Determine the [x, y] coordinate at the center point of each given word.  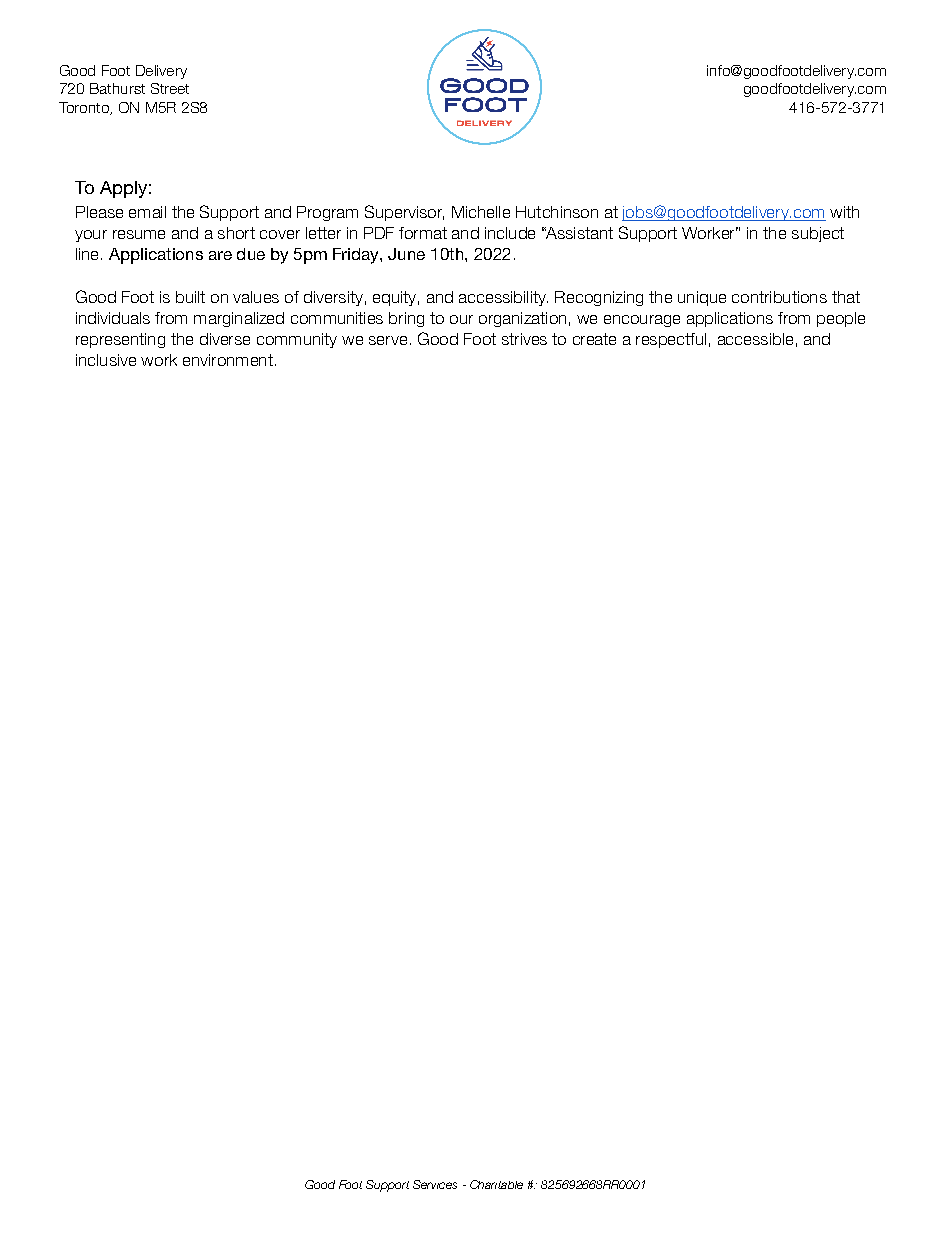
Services [435, 1184]
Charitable [496, 1184]
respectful [671, 340]
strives [524, 339]
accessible [755, 339]
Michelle [481, 212]
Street [170, 88]
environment [228, 360]
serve [388, 340]
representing [120, 340]
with [844, 212]
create [594, 339]
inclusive [106, 360]
